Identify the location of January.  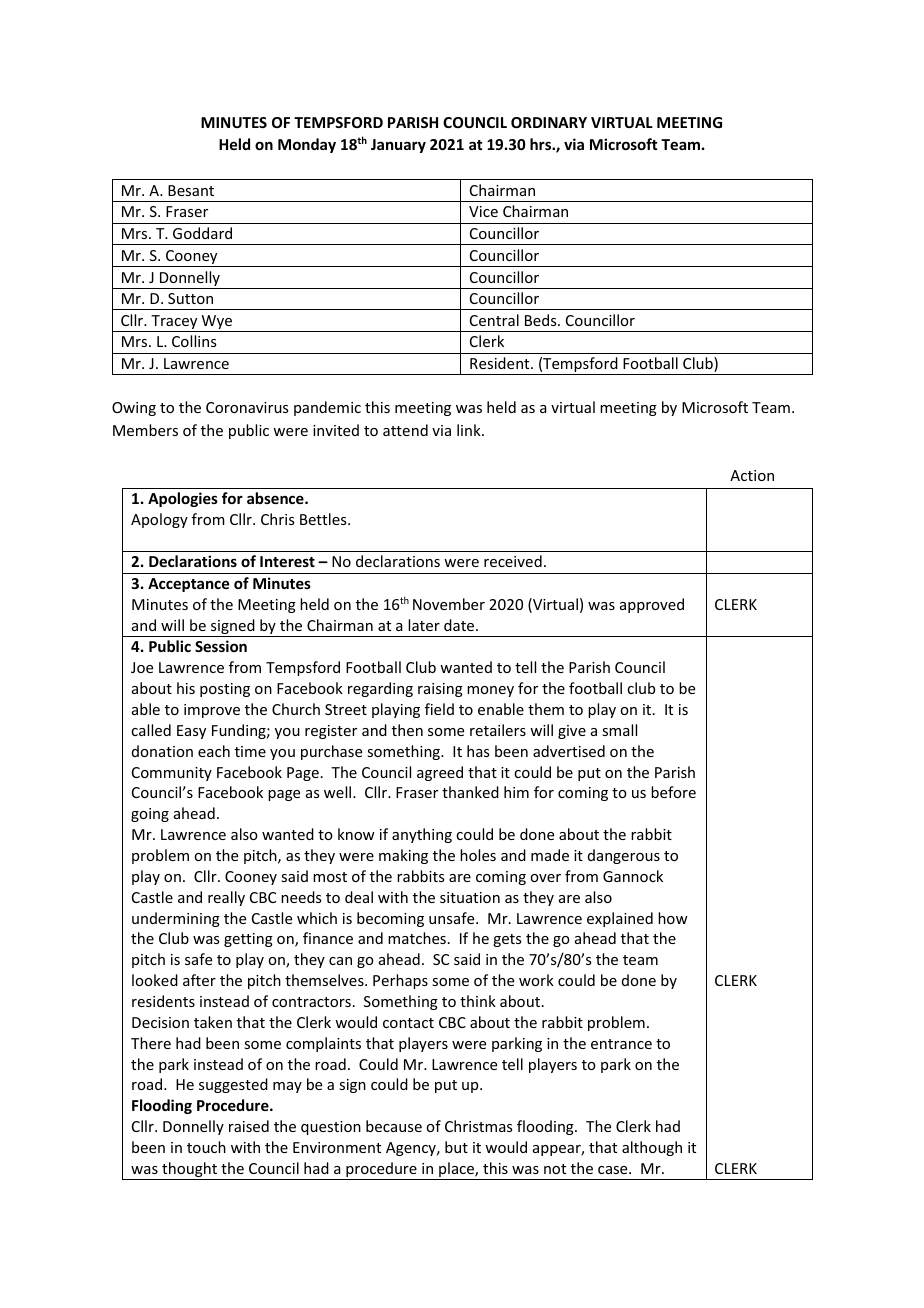
(398, 146).
